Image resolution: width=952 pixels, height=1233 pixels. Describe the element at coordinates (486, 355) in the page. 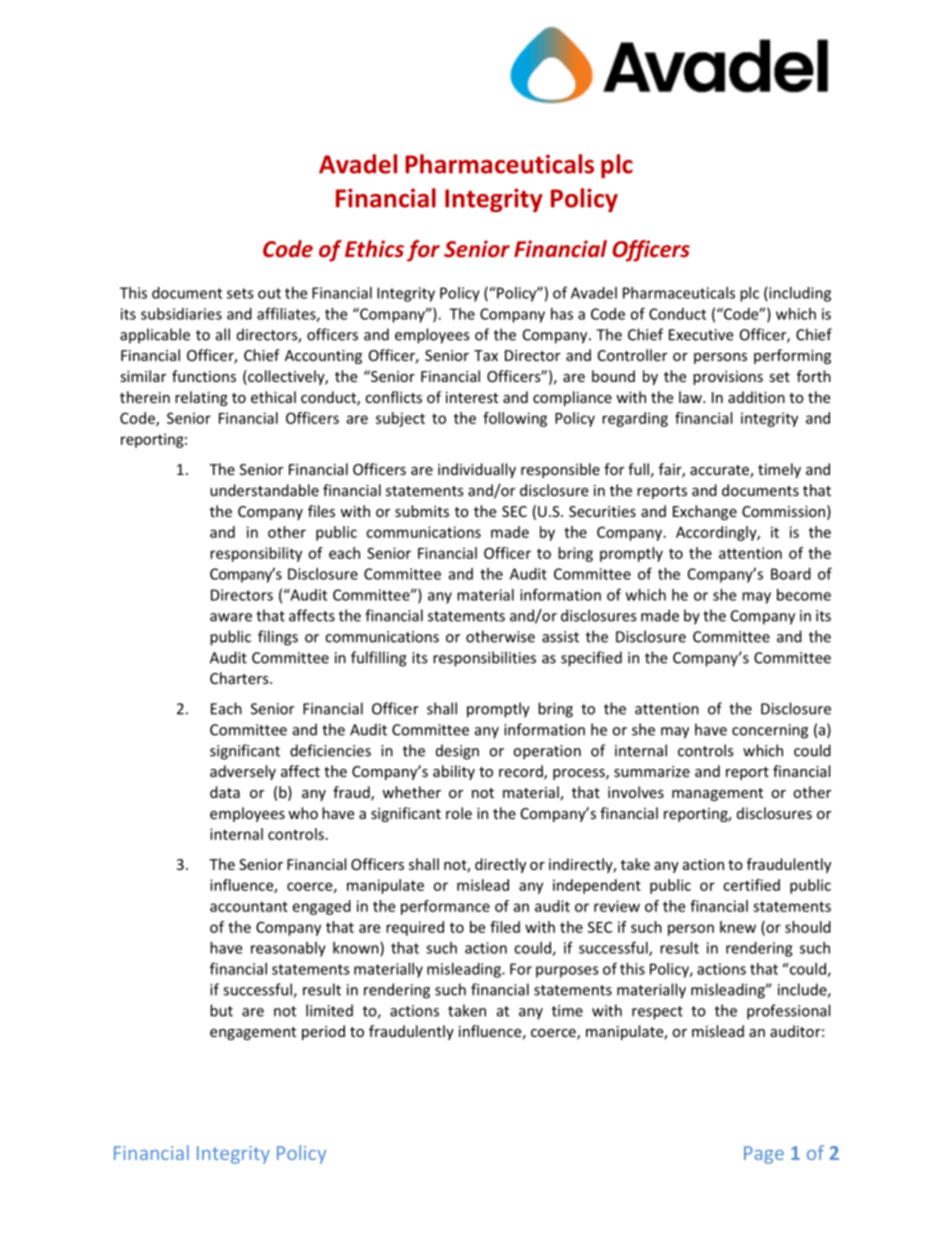

I see `Tax` at that location.
